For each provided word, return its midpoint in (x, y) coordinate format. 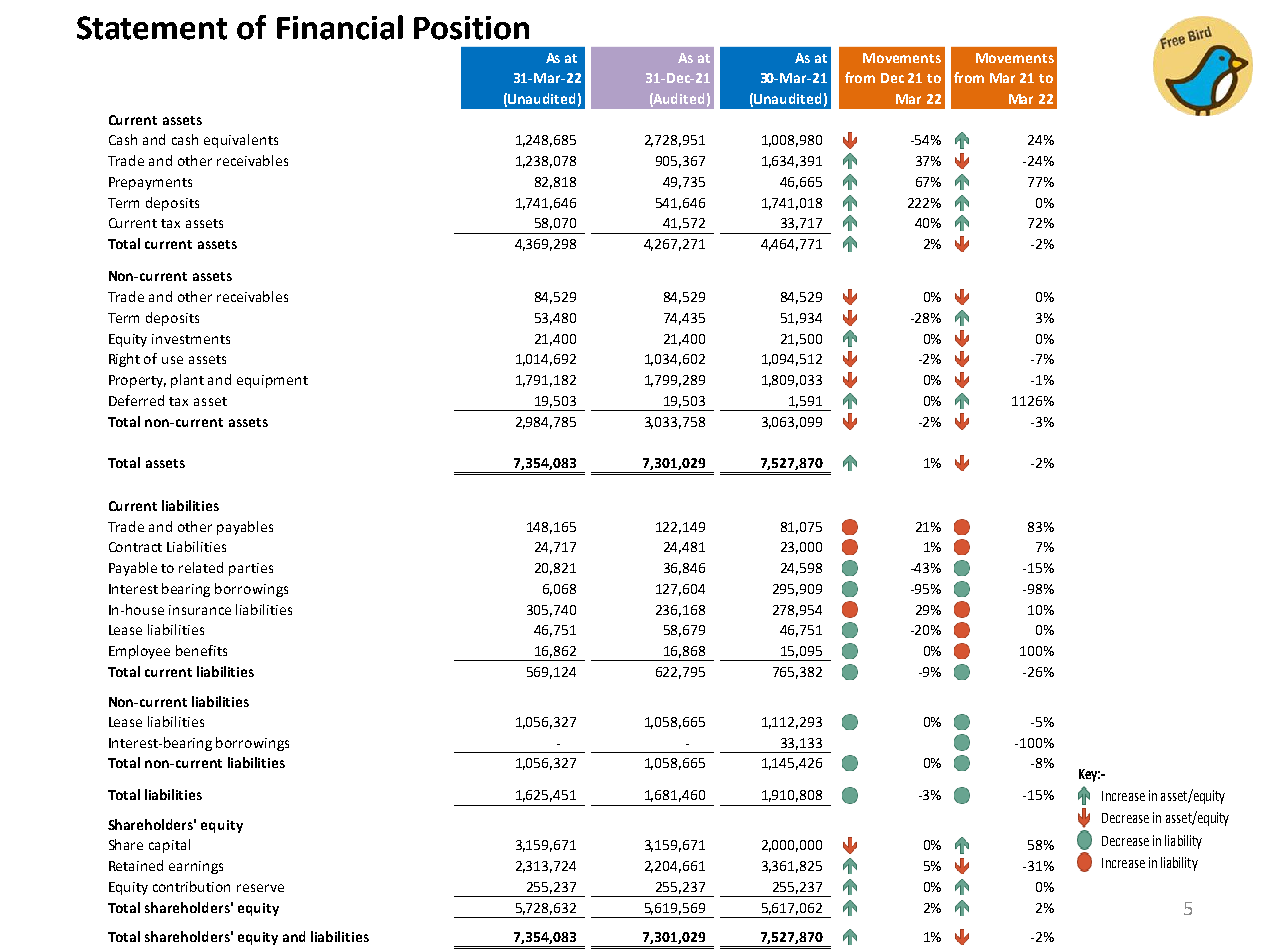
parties (251, 569)
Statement (152, 28)
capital (169, 846)
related (201, 567)
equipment (272, 381)
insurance (200, 610)
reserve (260, 888)
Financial (340, 27)
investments (191, 339)
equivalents (241, 141)
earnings (196, 867)
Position (471, 28)
